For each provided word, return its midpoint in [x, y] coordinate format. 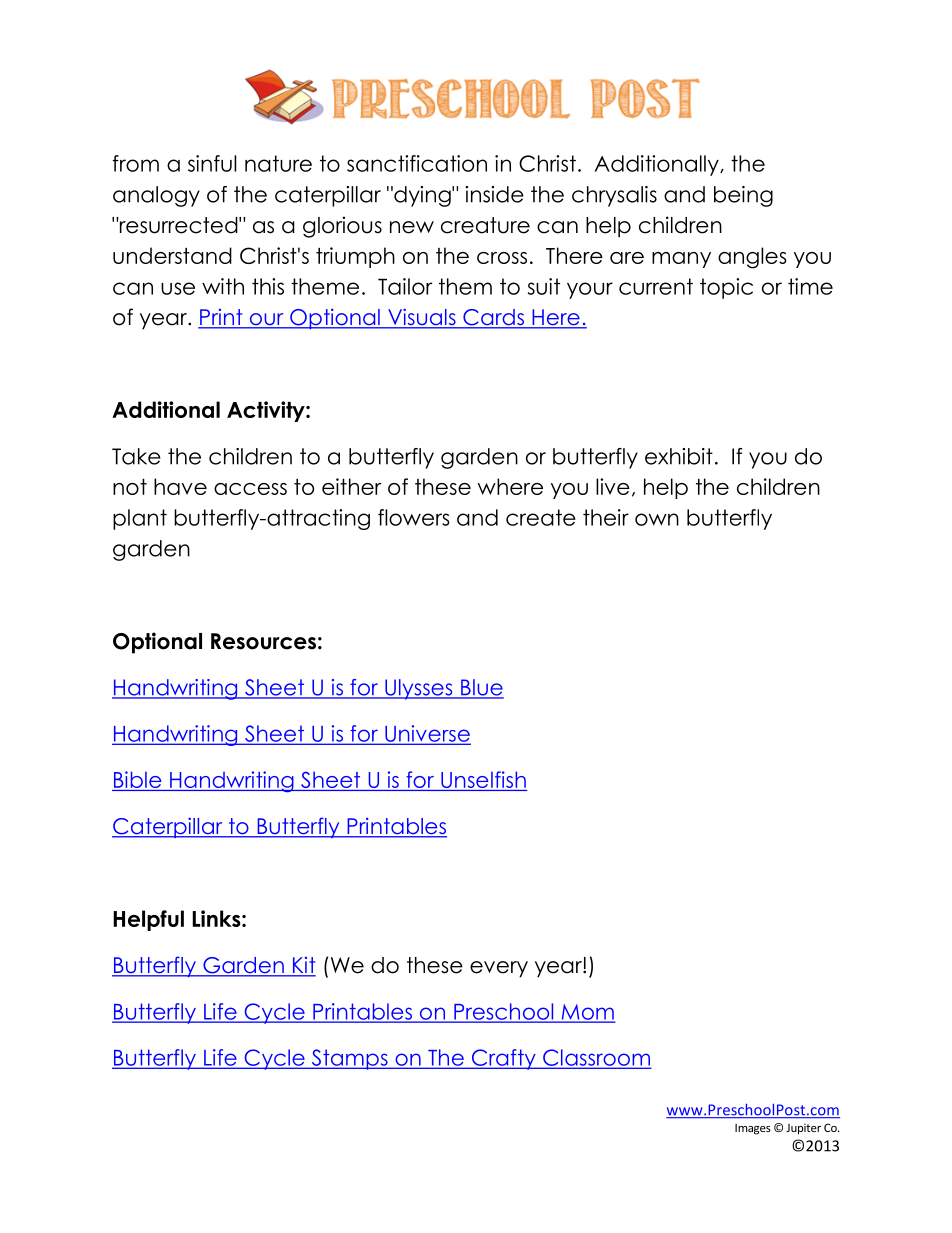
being [743, 196]
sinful [212, 163]
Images [753, 1129]
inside [495, 194]
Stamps [349, 1059]
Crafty [503, 1059]
